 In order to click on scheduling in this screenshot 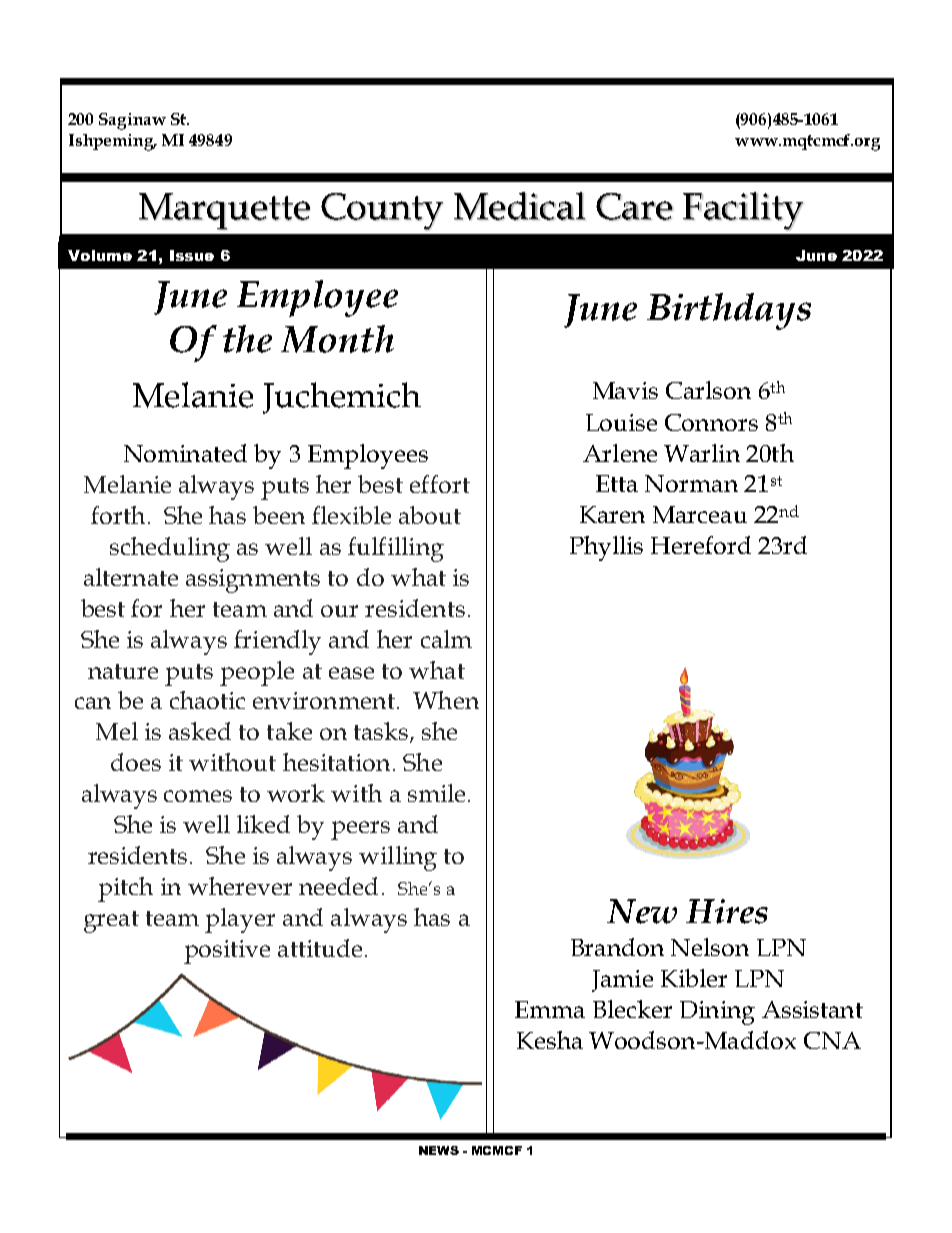, I will do `click(170, 549)`.
